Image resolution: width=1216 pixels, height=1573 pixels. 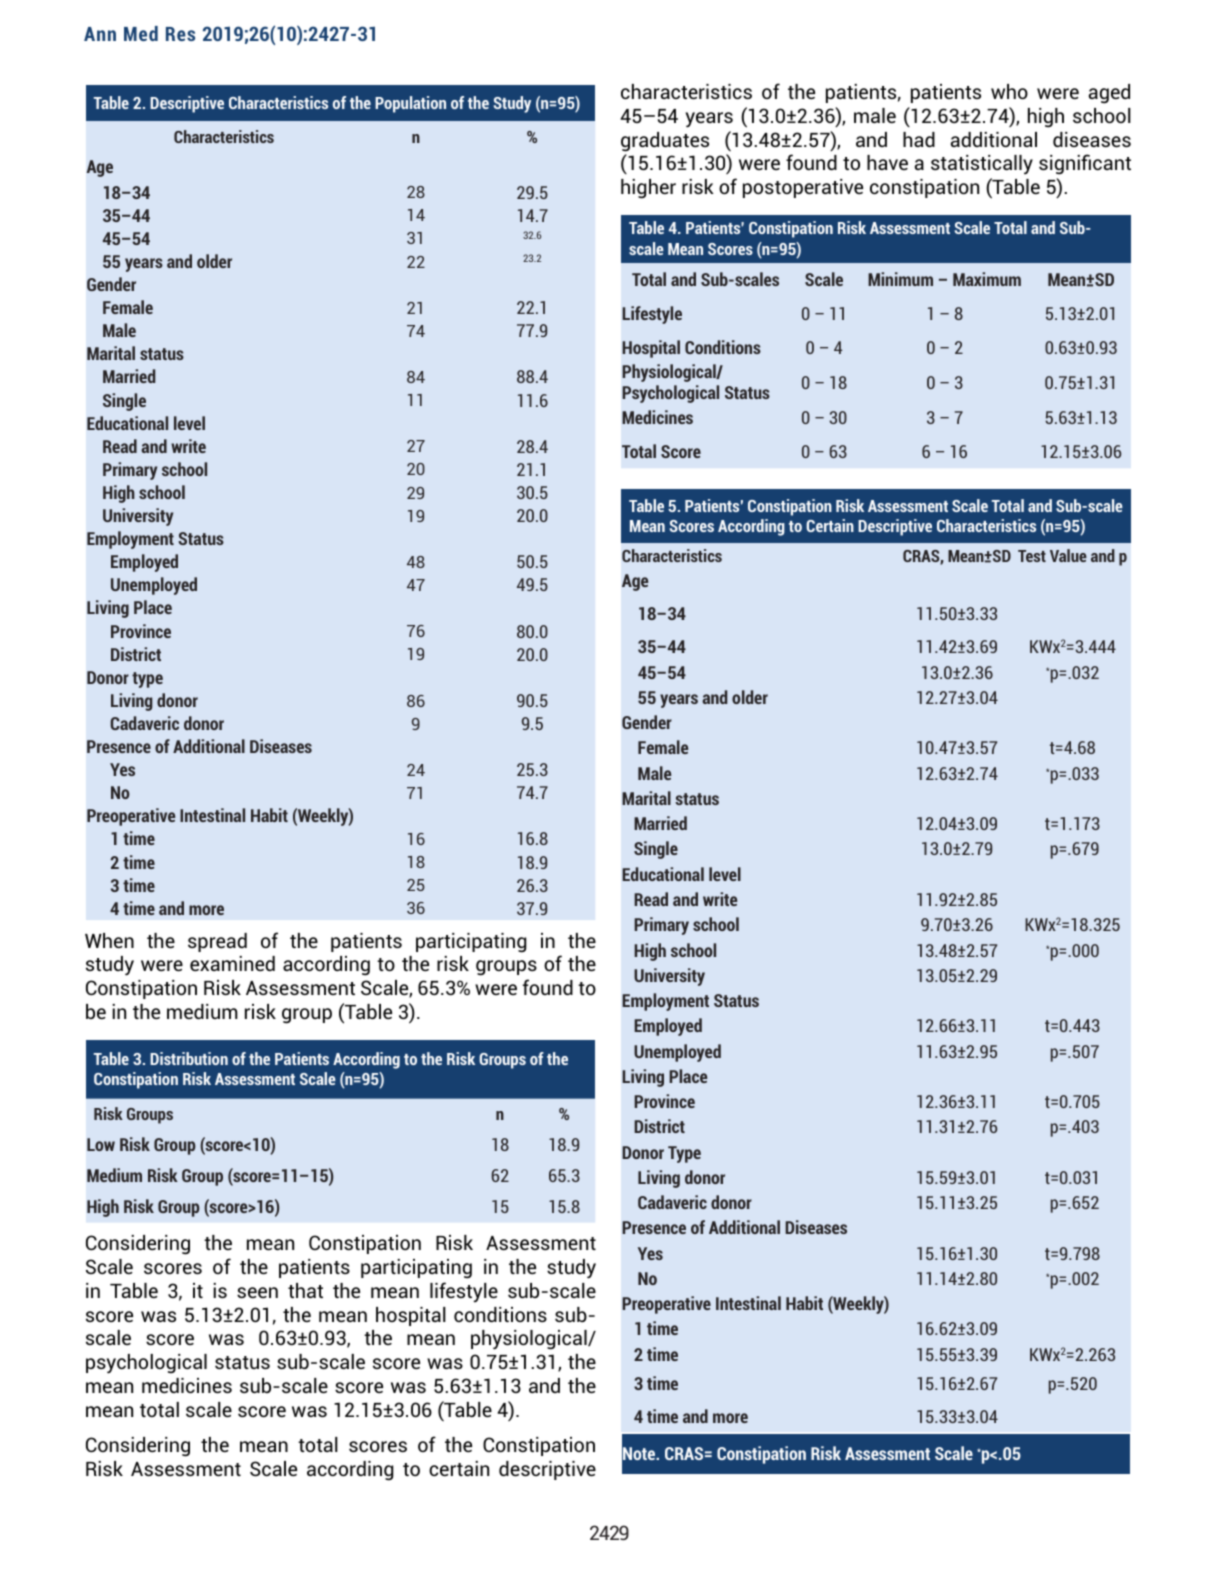 What do you see at coordinates (410, 104) in the image?
I see `Population` at bounding box center [410, 104].
